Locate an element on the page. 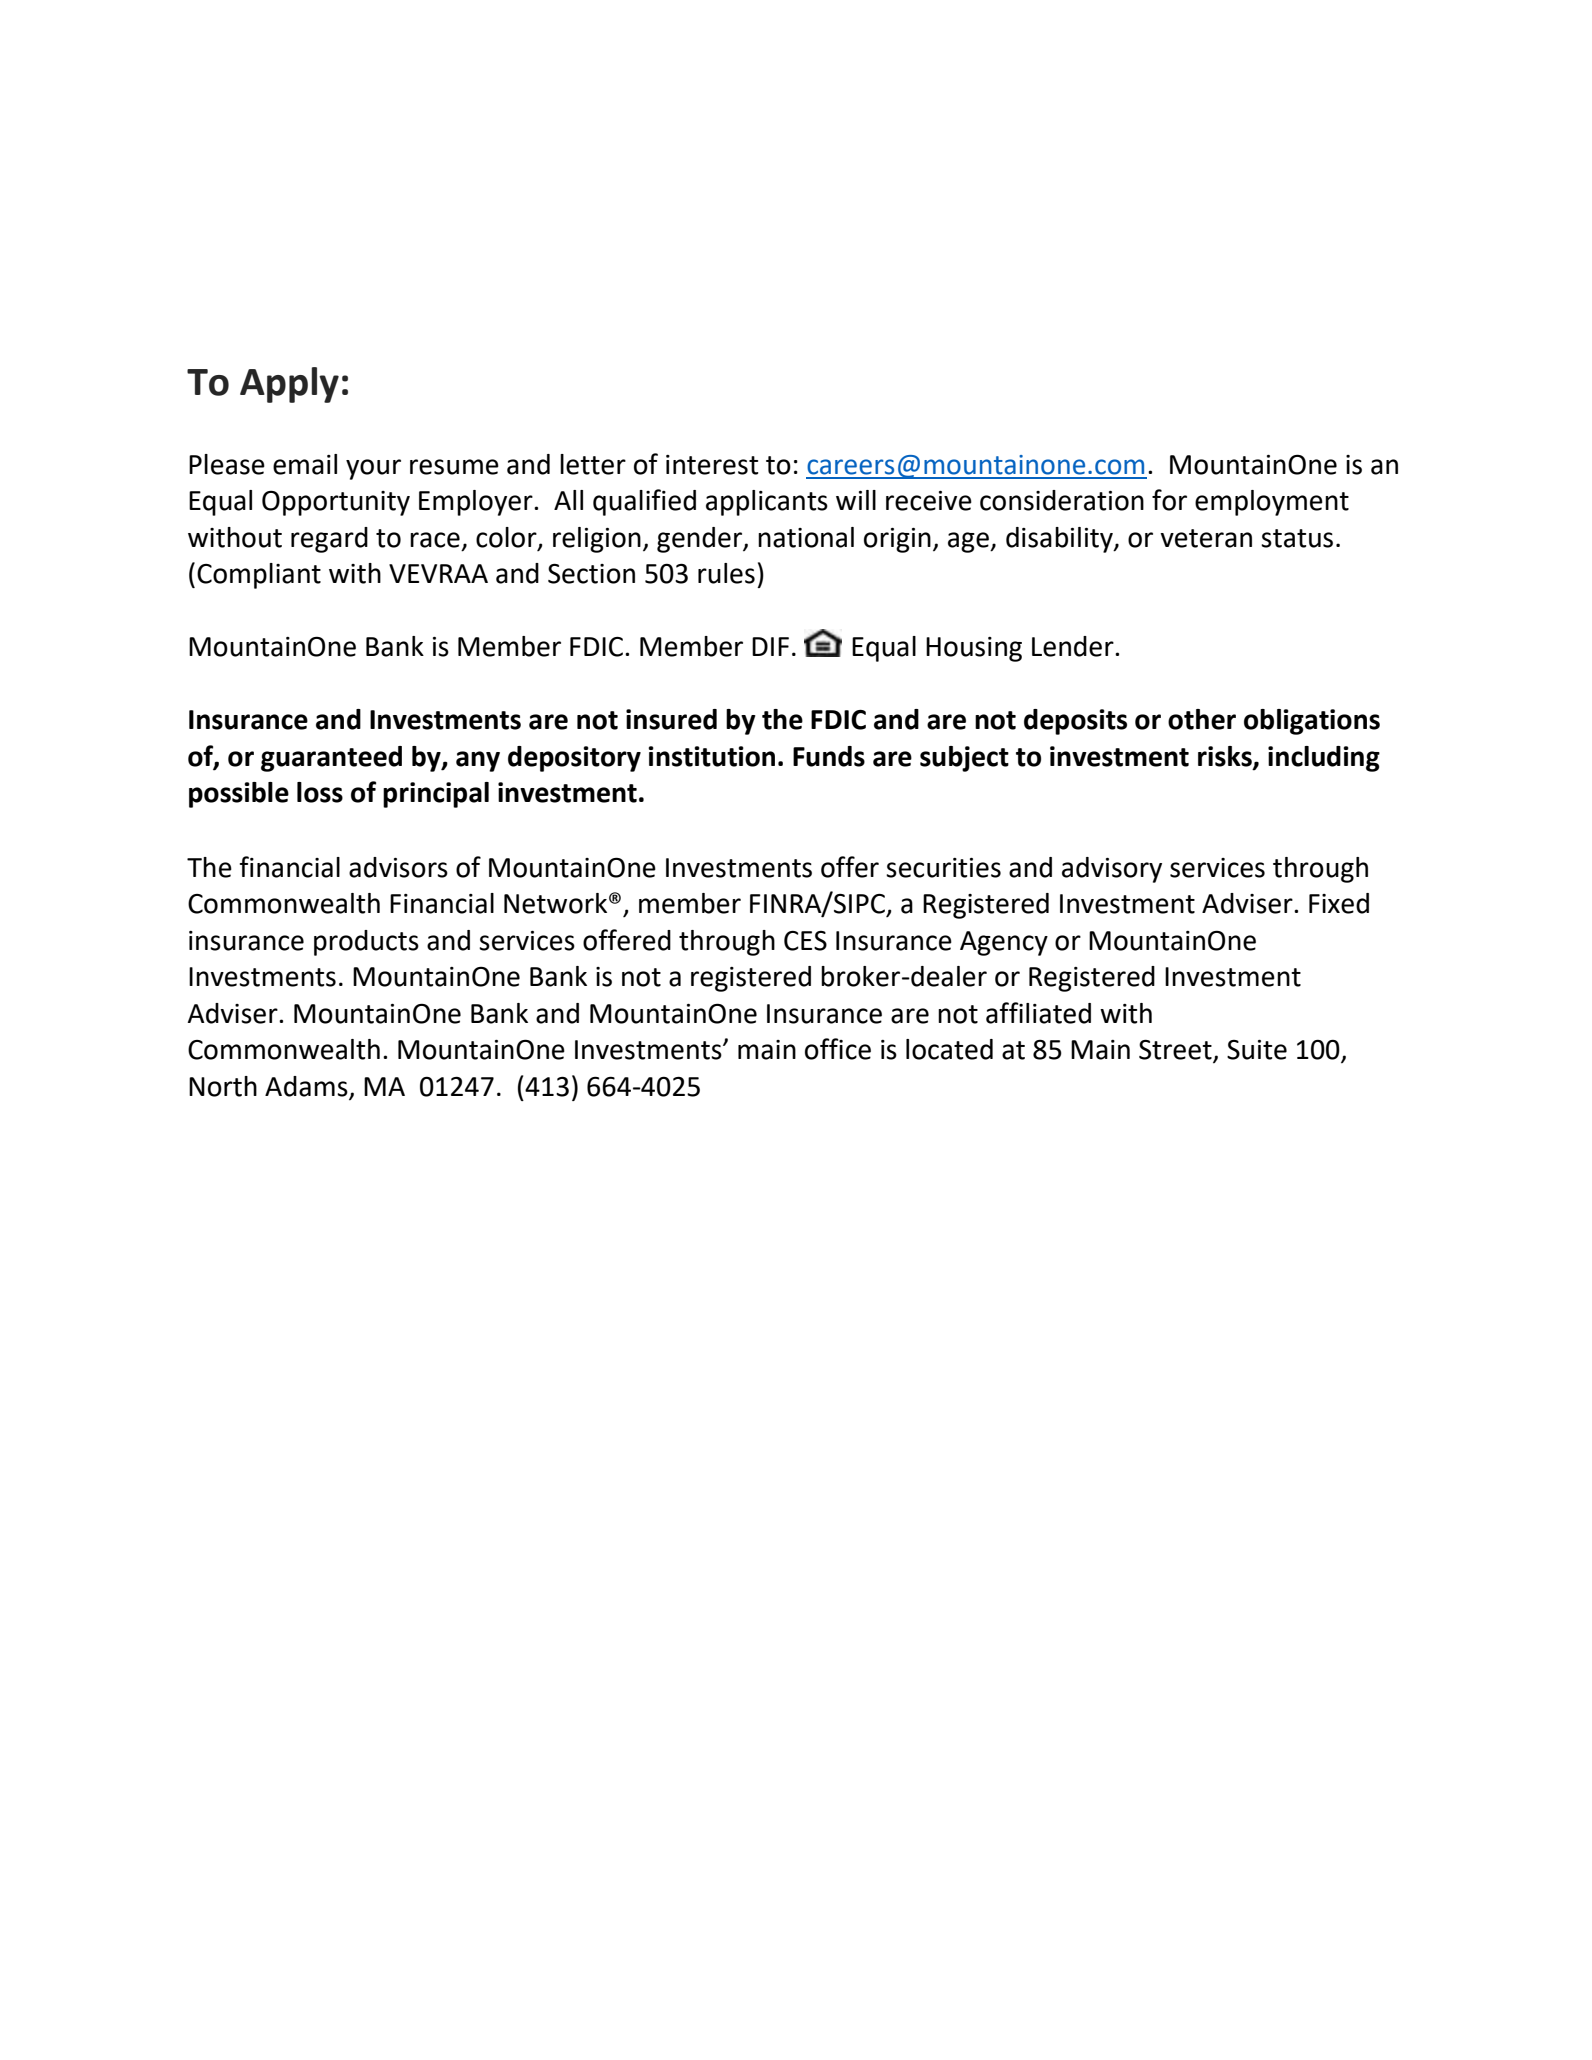 The height and width of the document is (2060, 1592). risks is located at coordinates (1226, 757).
